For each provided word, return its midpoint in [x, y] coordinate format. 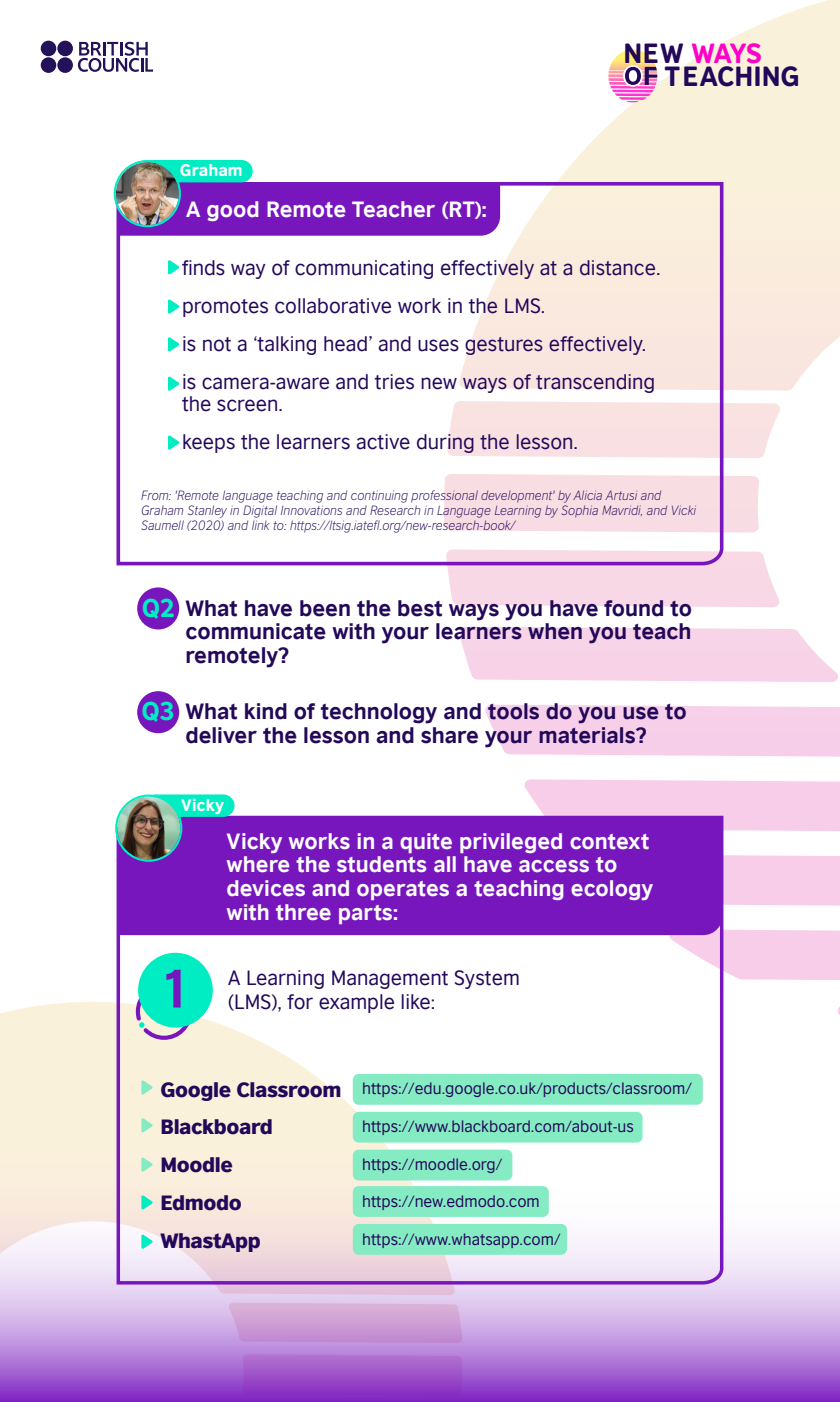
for [300, 1002]
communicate [256, 631]
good [232, 211]
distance [619, 268]
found [633, 608]
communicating [364, 269]
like [416, 1002]
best [420, 608]
